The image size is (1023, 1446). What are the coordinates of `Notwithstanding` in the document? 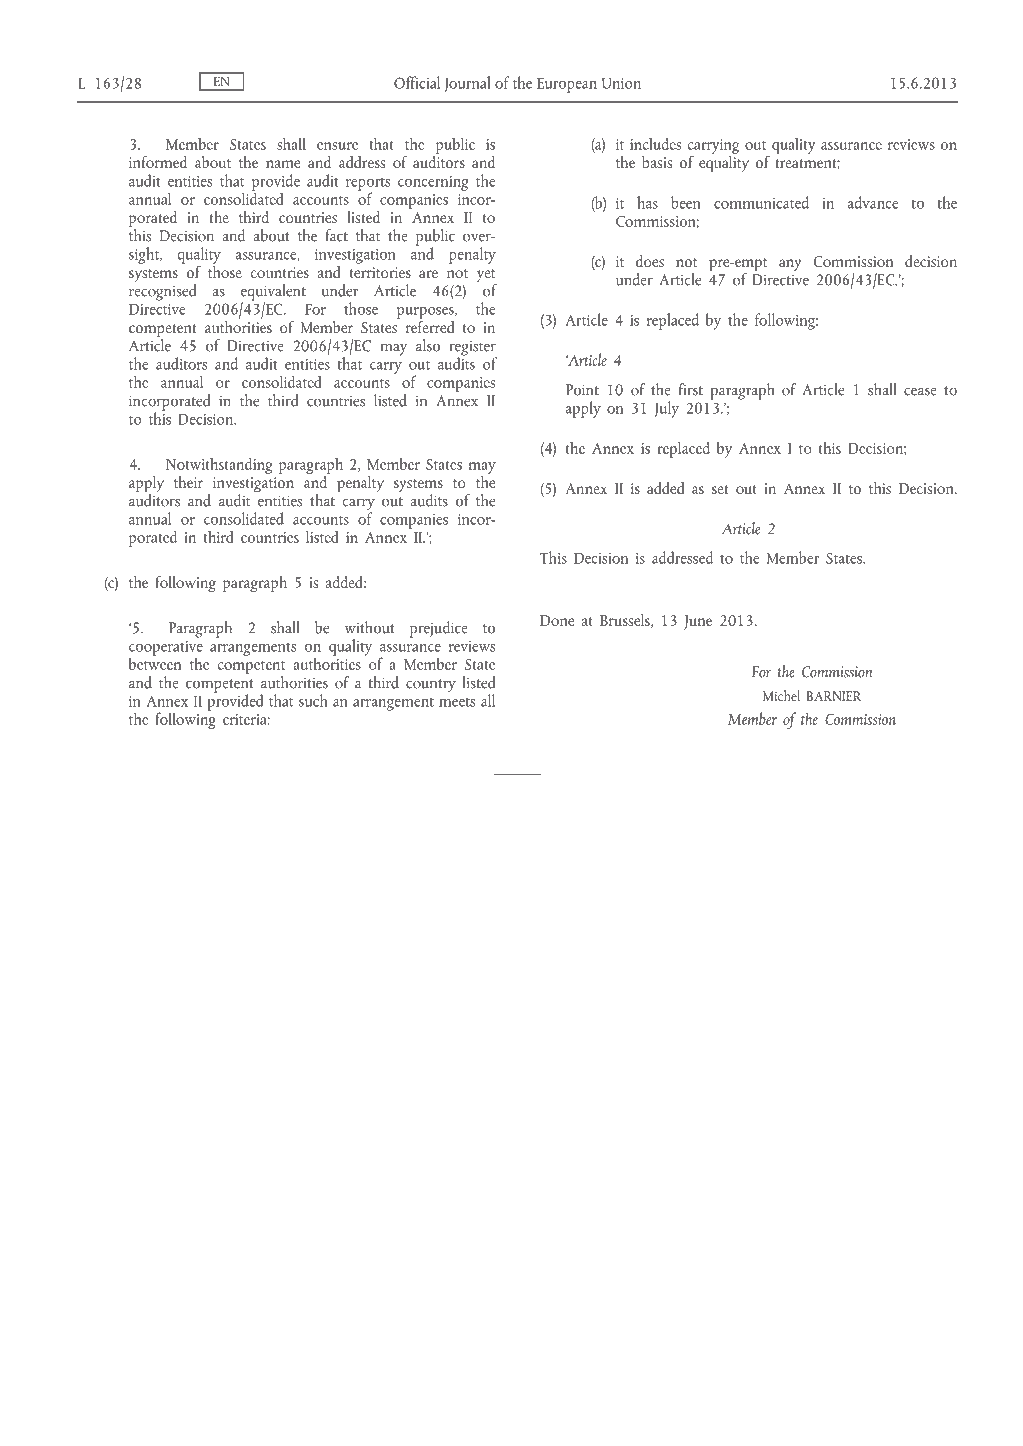 It's located at (219, 465).
